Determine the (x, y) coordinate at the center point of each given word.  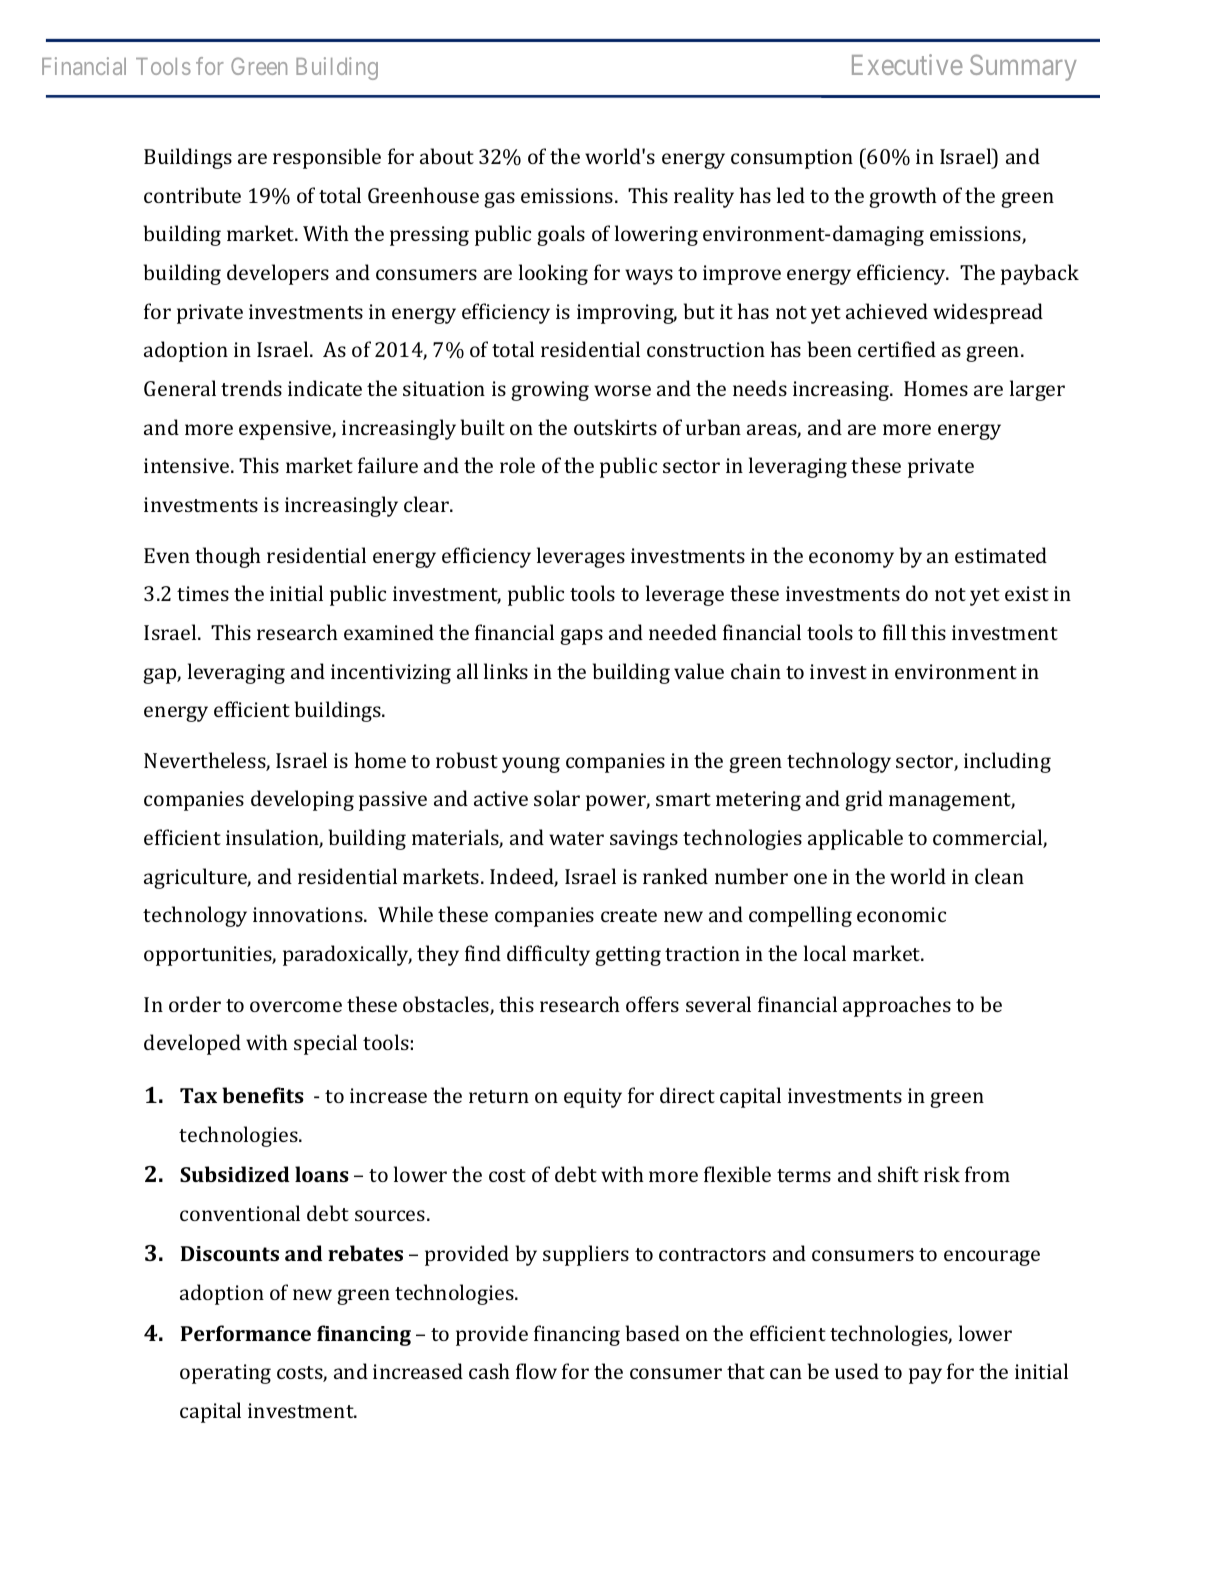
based (653, 1333)
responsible (327, 158)
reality (704, 197)
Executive (907, 64)
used (857, 1371)
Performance (246, 1333)
